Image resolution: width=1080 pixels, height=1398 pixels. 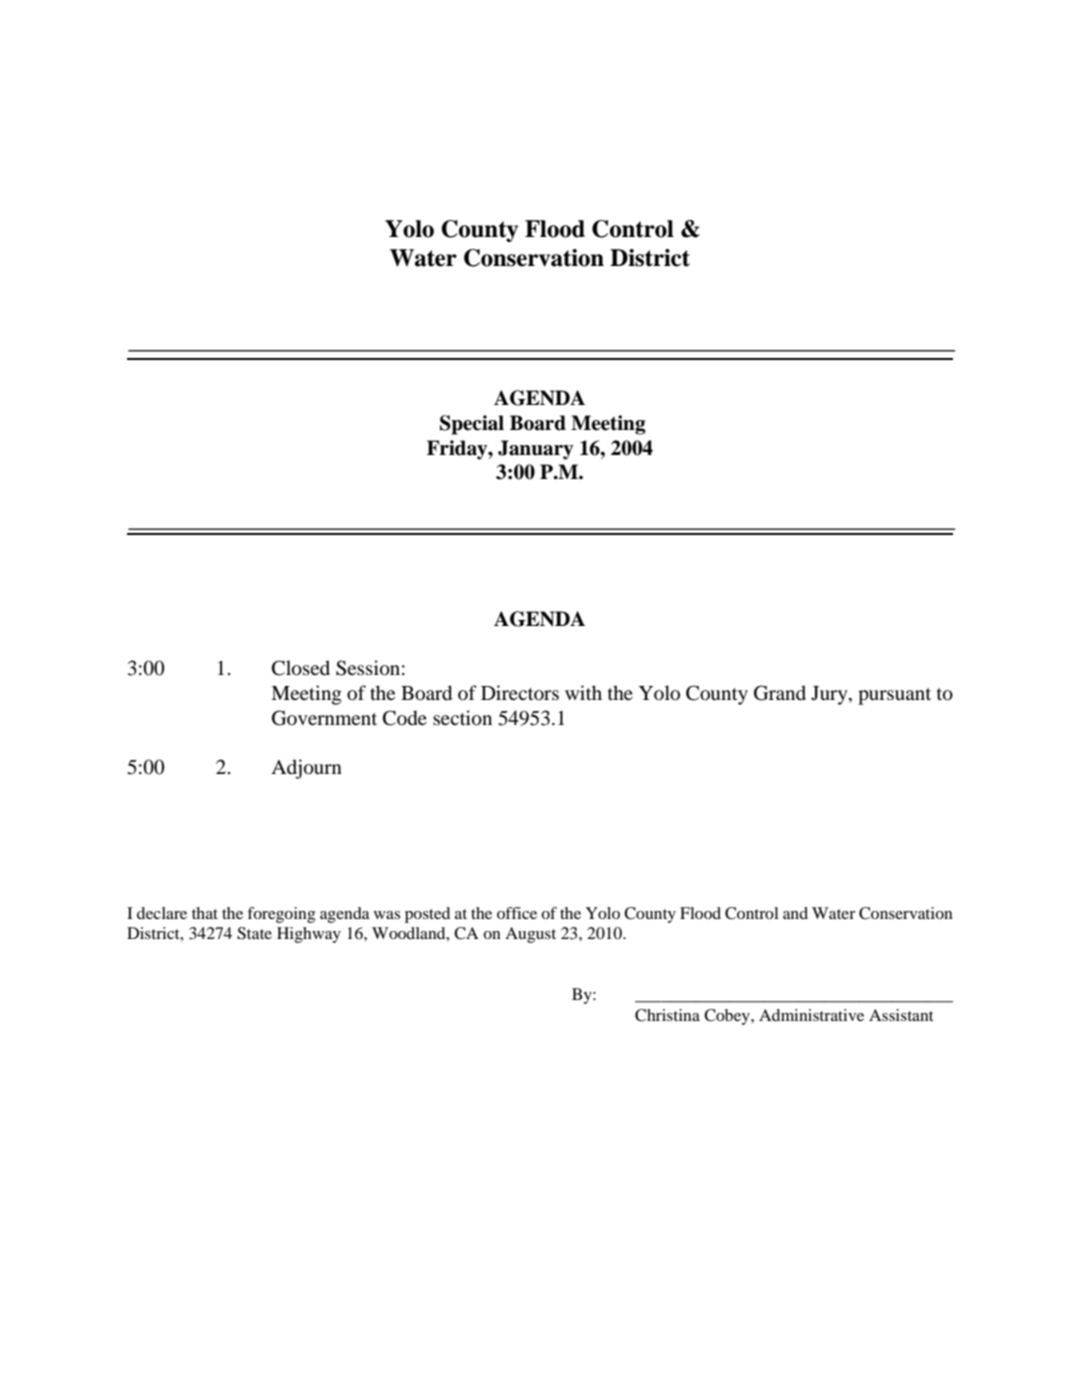 I want to click on Special, so click(x=472, y=425).
